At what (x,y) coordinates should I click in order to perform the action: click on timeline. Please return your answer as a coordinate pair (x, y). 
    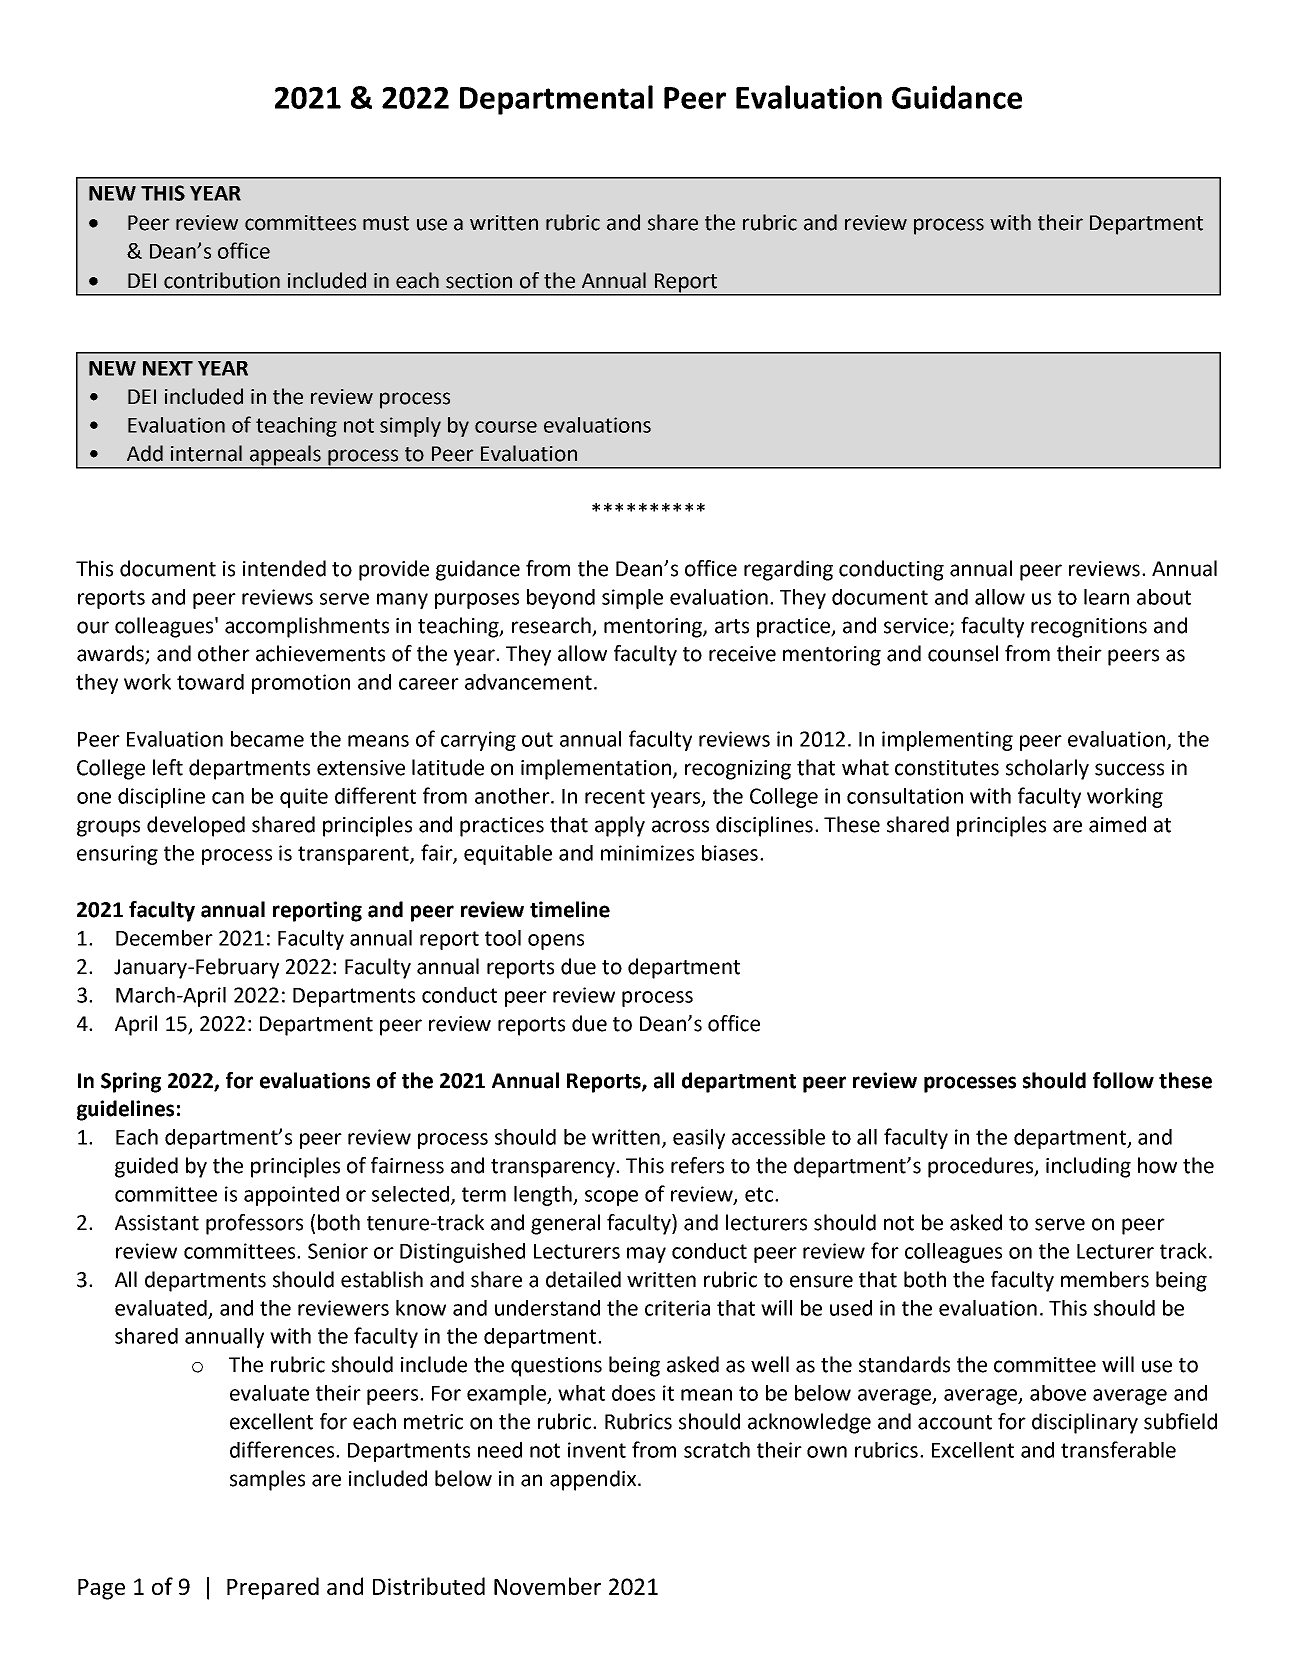
    Looking at the image, I should click on (570, 909).
